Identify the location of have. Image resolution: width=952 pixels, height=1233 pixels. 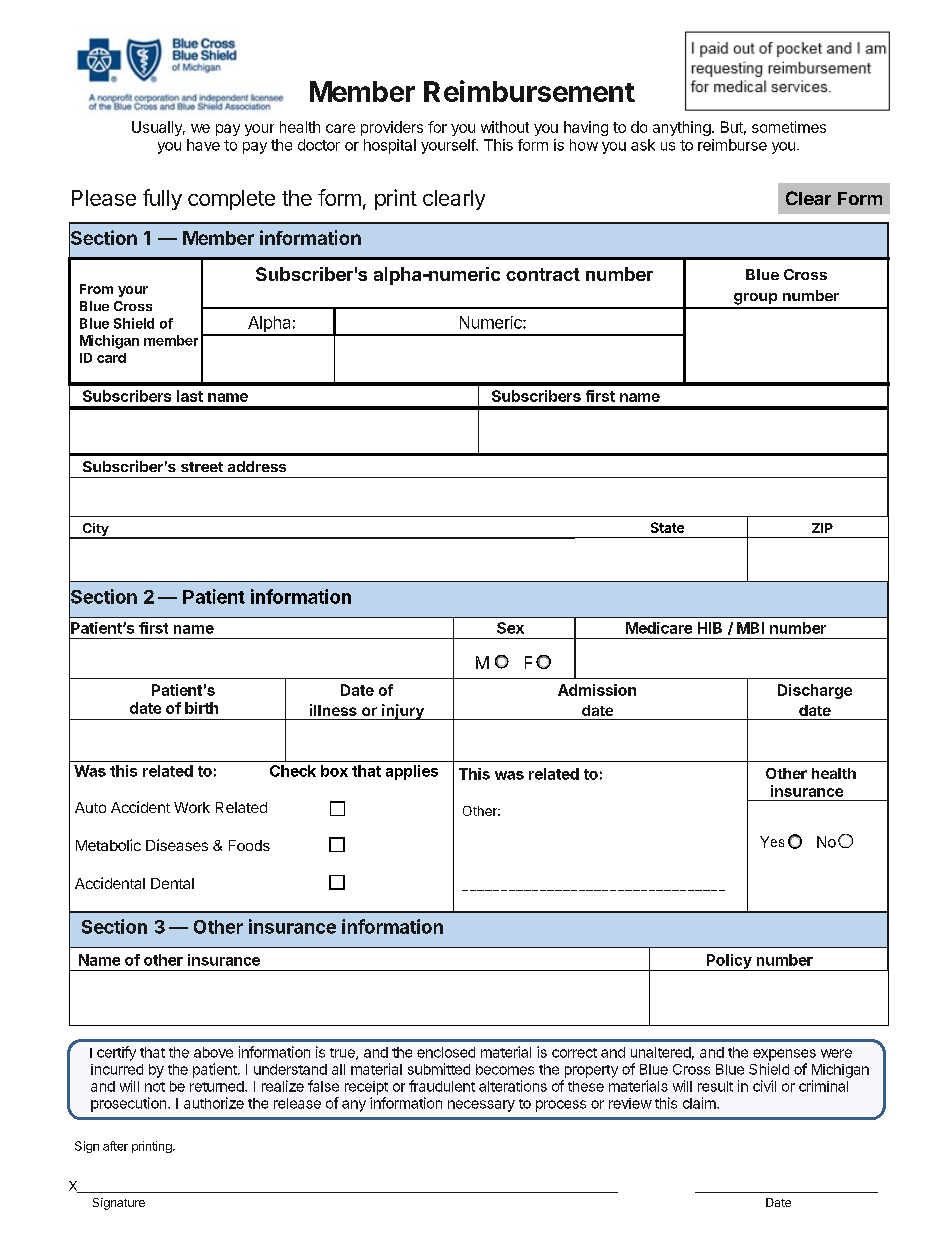
(203, 145).
